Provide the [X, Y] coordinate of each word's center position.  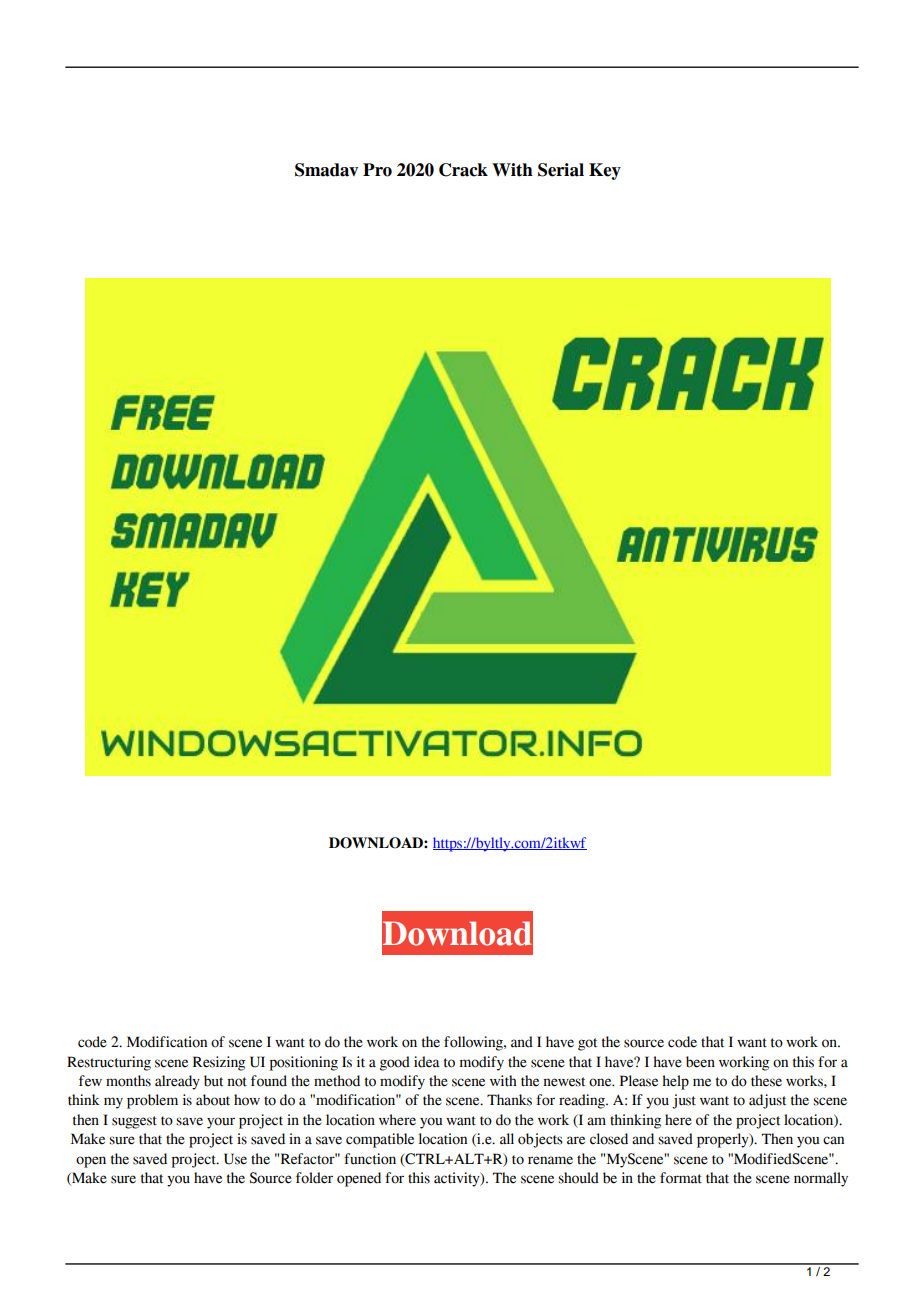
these [766, 1081]
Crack [463, 170]
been [700, 1062]
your [221, 1123]
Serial [561, 170]
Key [605, 171]
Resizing [219, 1063]
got [587, 1044]
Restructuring [109, 1063]
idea [427, 1062]
